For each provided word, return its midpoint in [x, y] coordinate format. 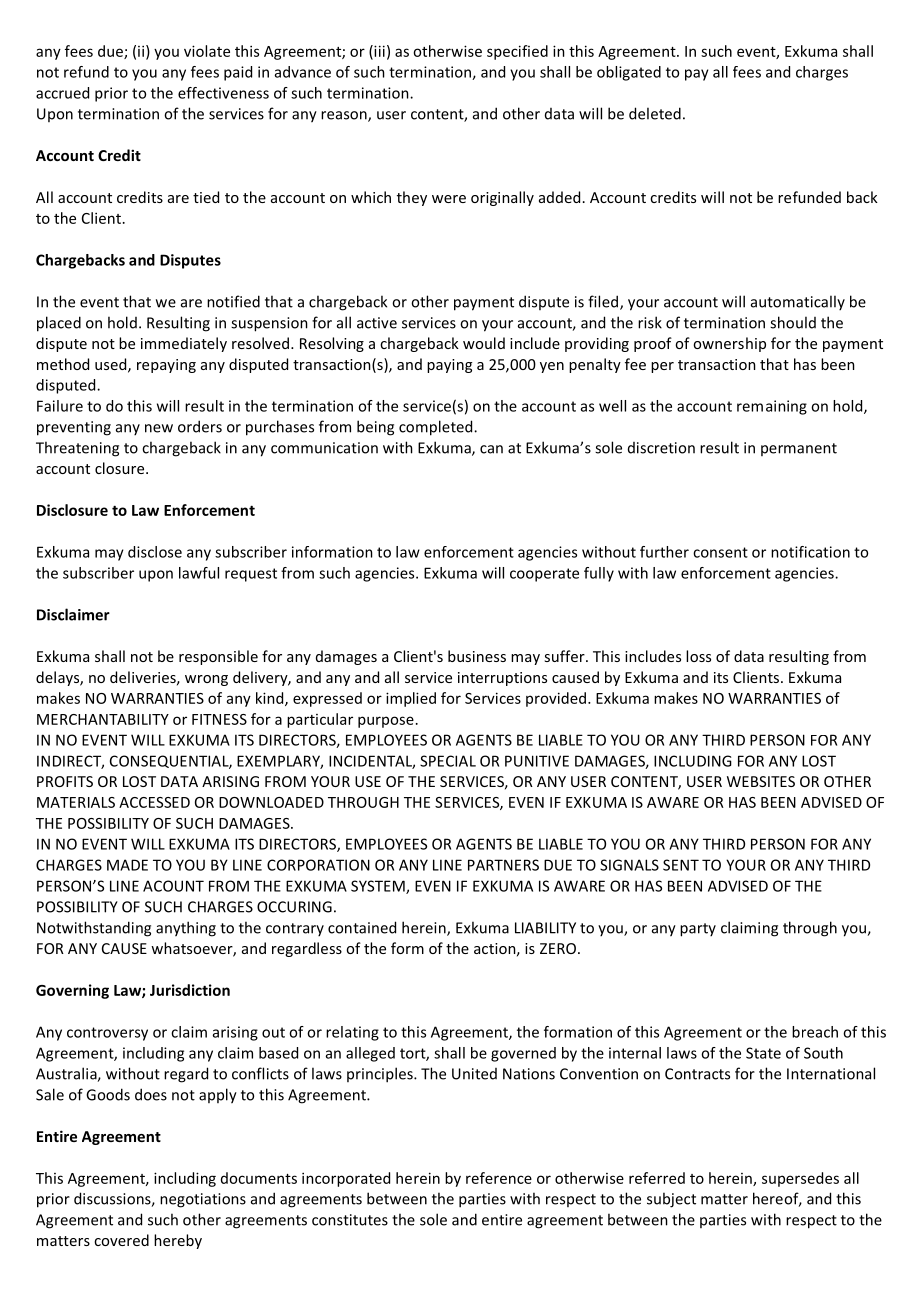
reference [499, 1178]
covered [121, 1240]
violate [207, 51]
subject [671, 1200]
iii [378, 52]
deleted [655, 113]
